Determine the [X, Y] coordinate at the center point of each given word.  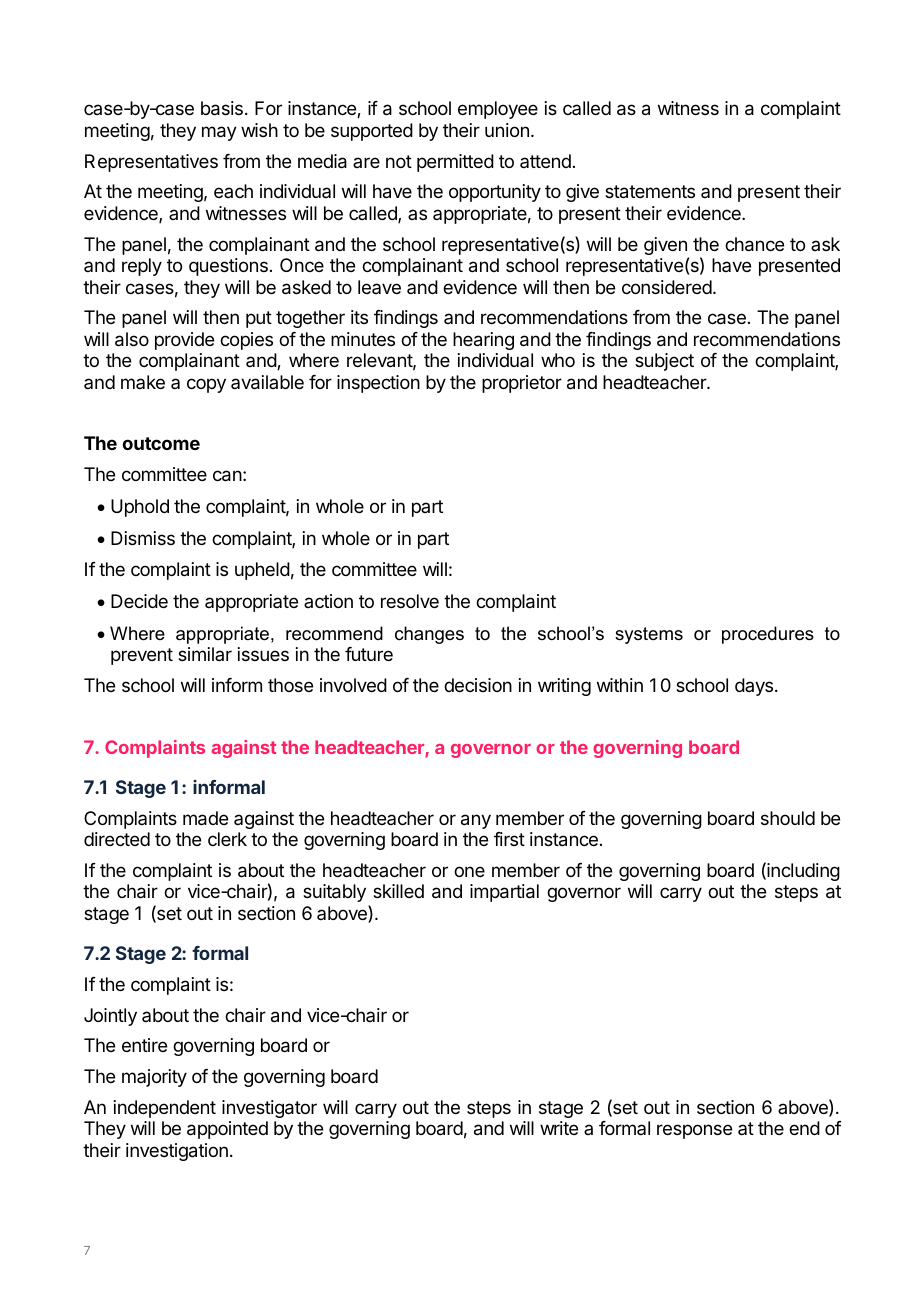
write [559, 1128]
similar [205, 654]
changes [429, 635]
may [219, 133]
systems [649, 635]
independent [165, 1109]
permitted [455, 163]
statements [650, 192]
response [694, 1131]
